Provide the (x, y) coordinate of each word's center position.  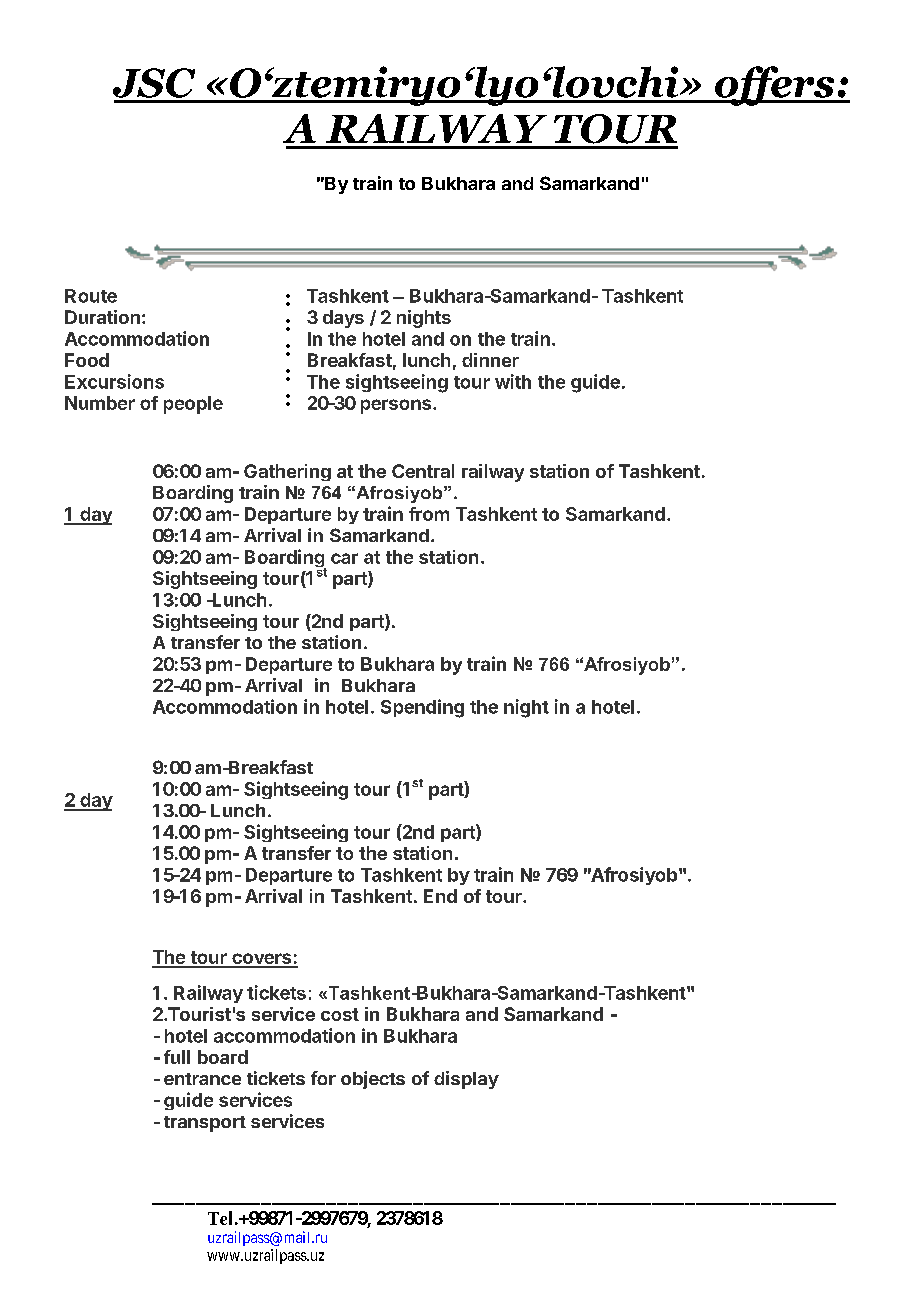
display (466, 1080)
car (344, 558)
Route (91, 296)
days (343, 319)
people (193, 405)
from (429, 514)
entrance (202, 1079)
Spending (422, 708)
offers (775, 86)
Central (423, 471)
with (513, 381)
